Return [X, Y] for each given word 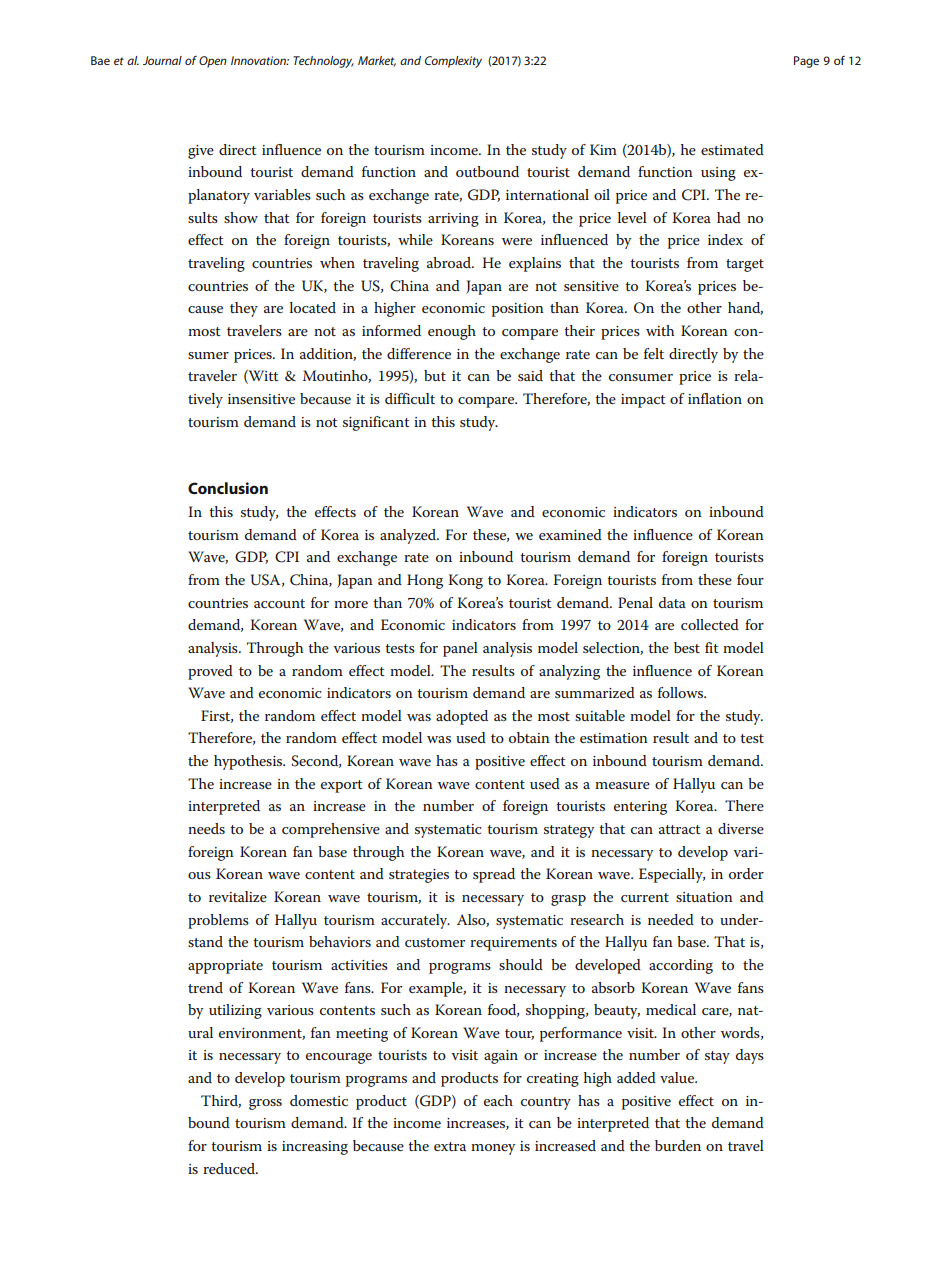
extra [450, 1146]
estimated [732, 149]
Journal [162, 60]
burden [678, 1145]
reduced [230, 1168]
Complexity [453, 62]
